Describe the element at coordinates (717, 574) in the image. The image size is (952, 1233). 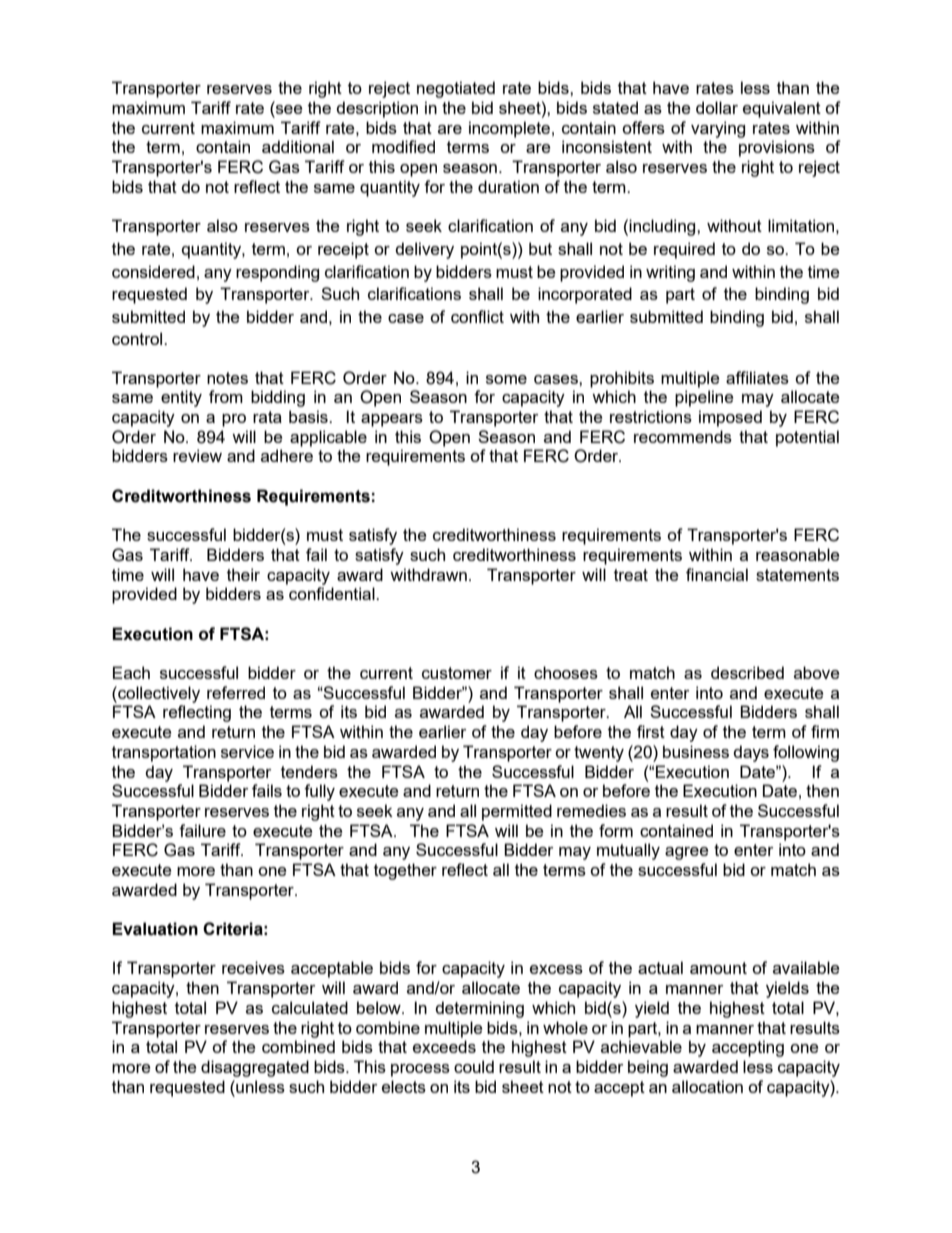
I see `financial` at that location.
